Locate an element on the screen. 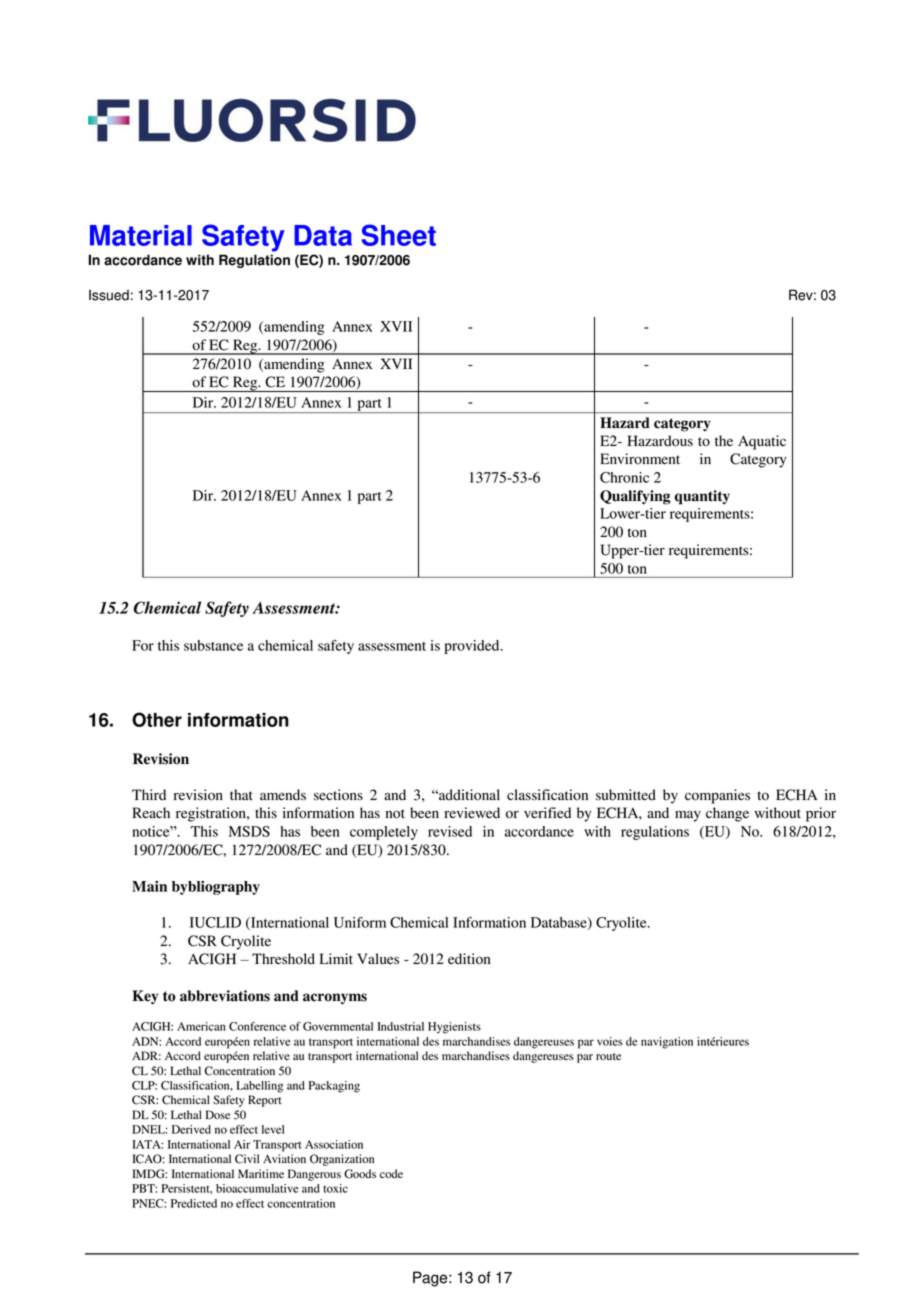 Image resolution: width=924 pixels, height=1308 pixels. revised is located at coordinates (450, 831).
